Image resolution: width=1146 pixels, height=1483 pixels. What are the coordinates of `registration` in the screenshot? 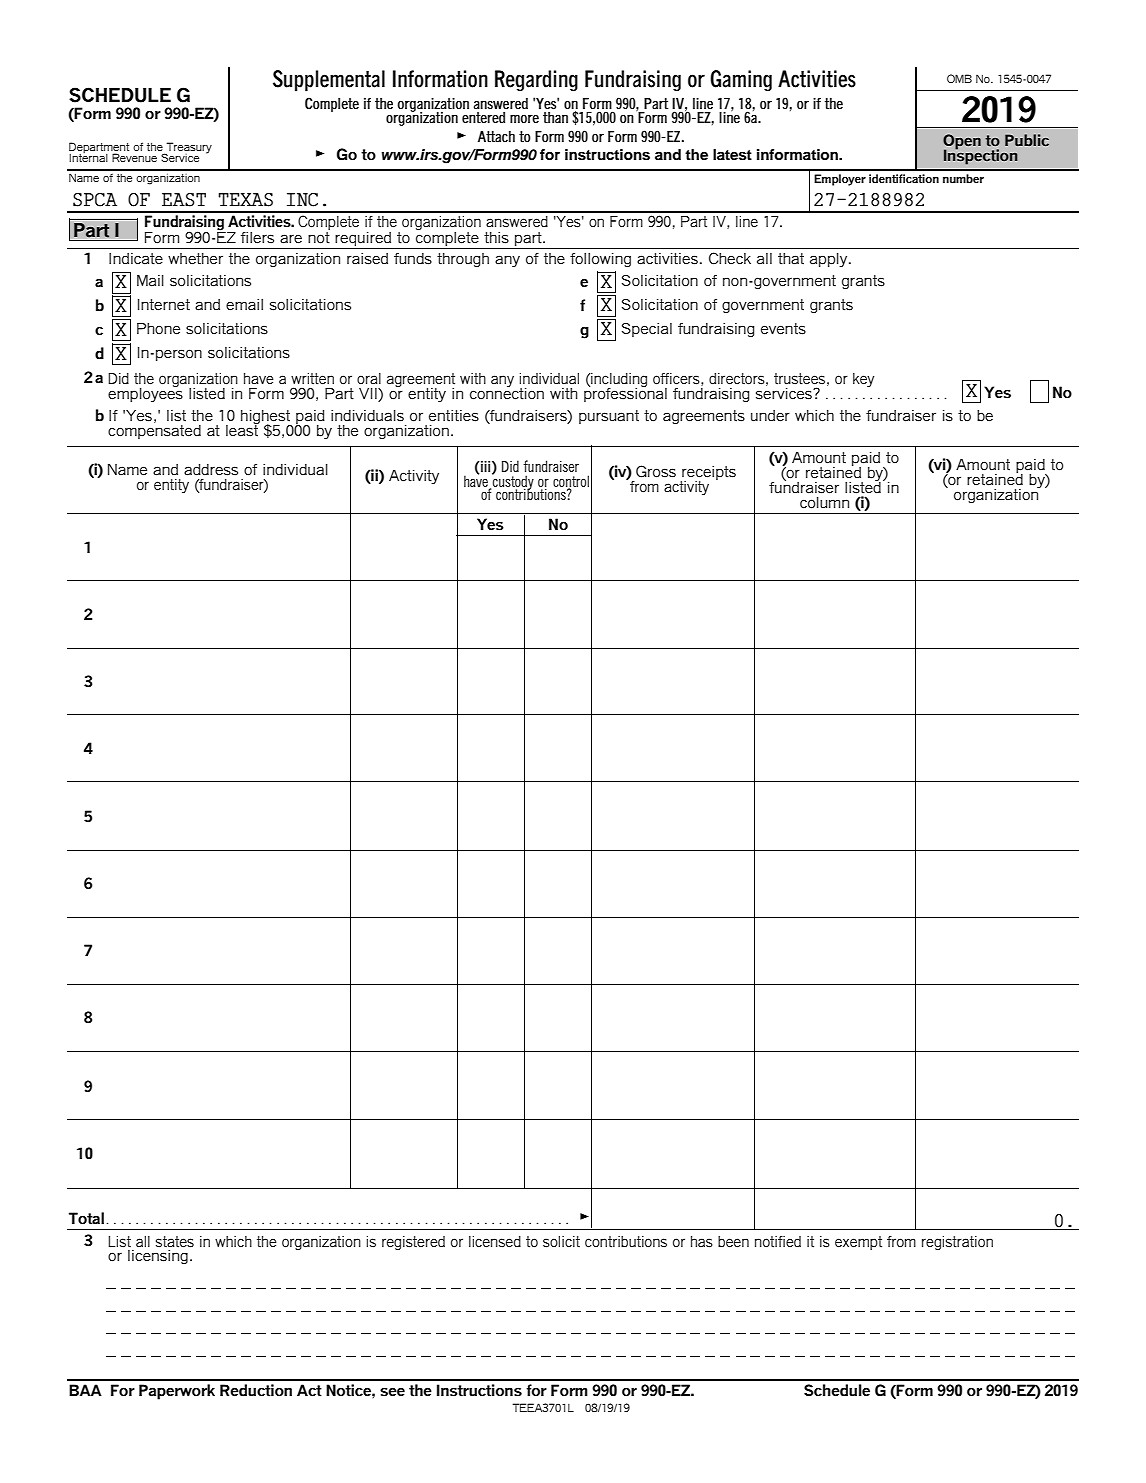 It's located at (957, 1243).
